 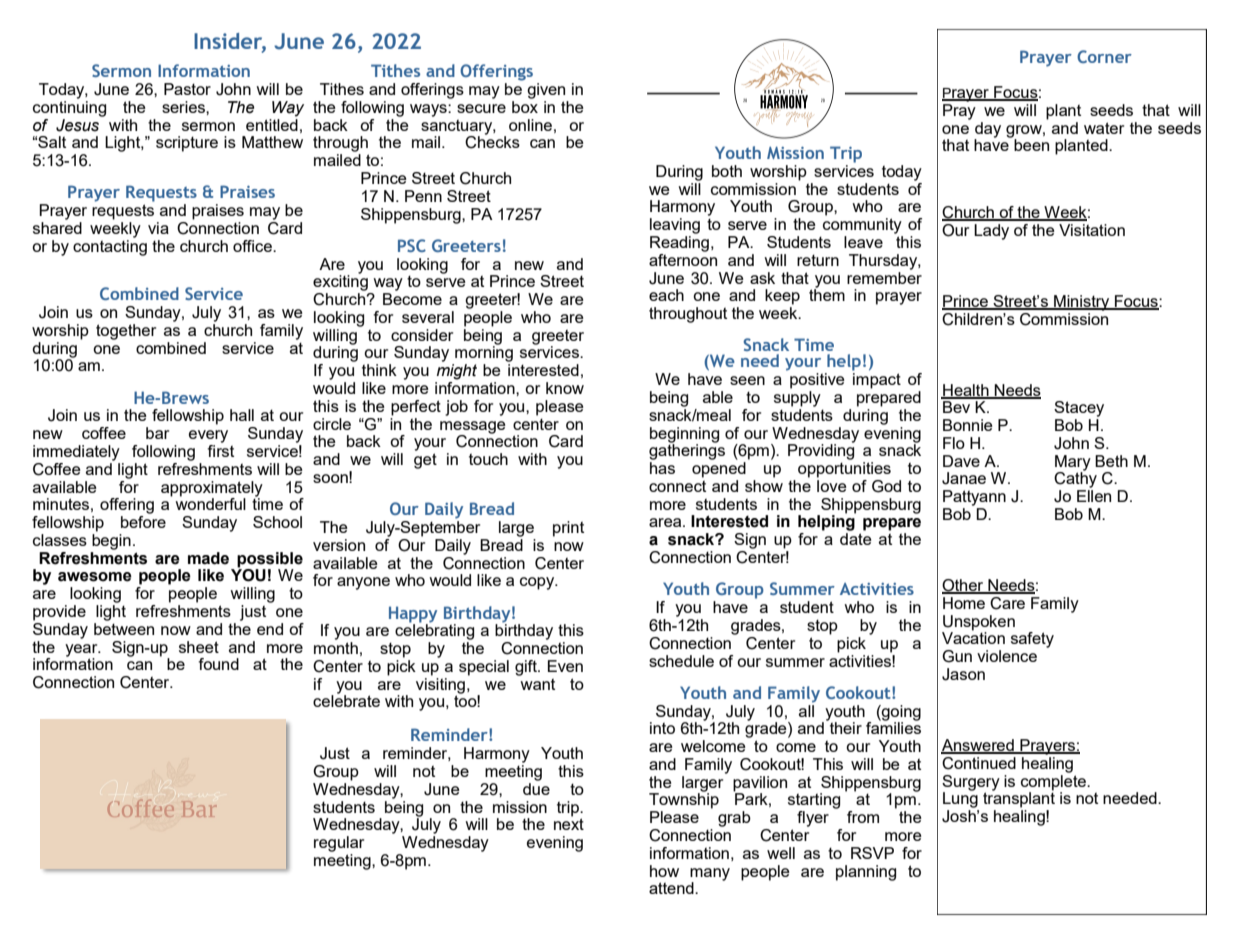 What do you see at coordinates (1104, 56) in the page?
I see `Corner` at bounding box center [1104, 56].
